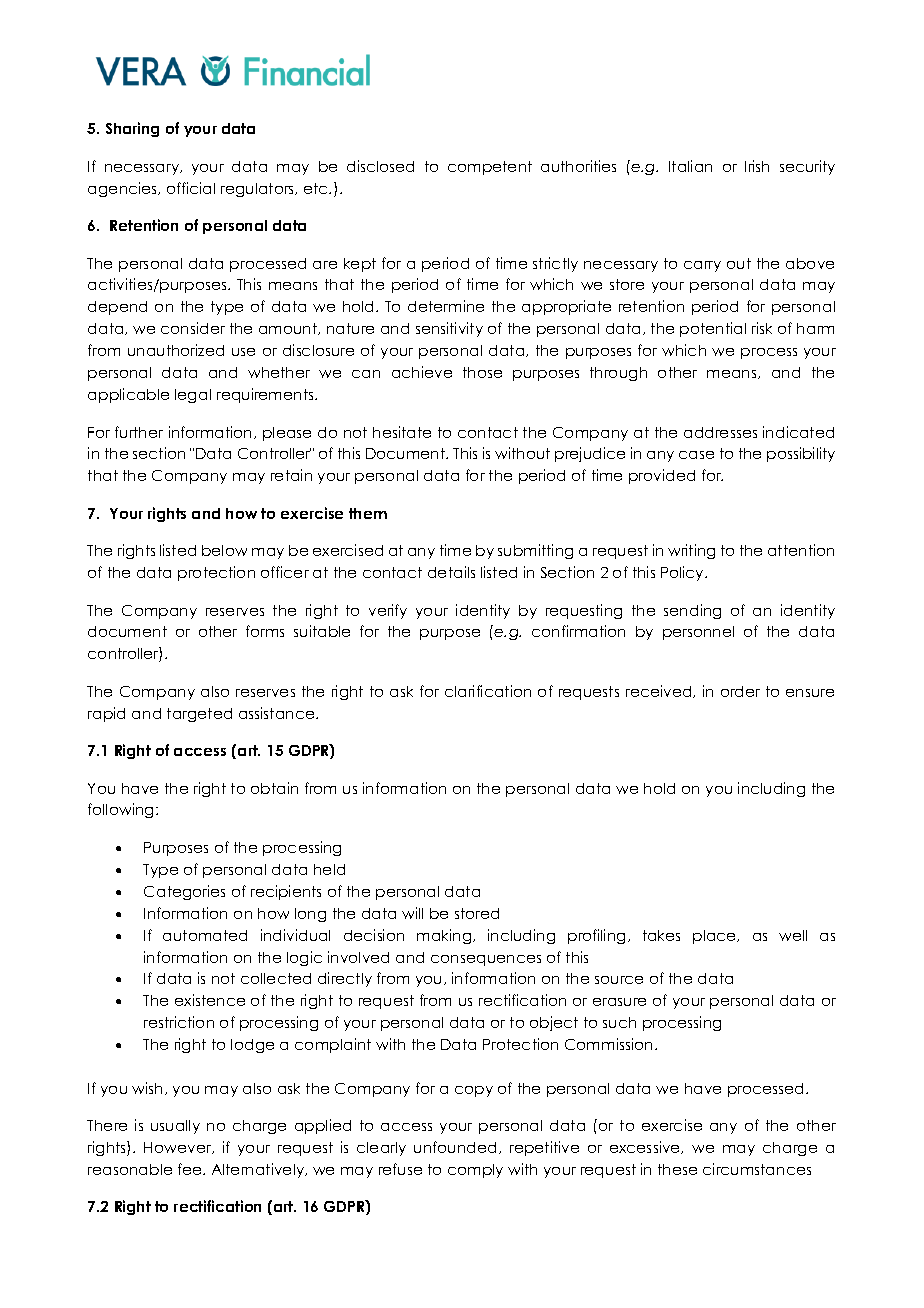 The height and width of the screenshot is (1308, 924). What do you see at coordinates (698, 633) in the screenshot?
I see `personnel` at bounding box center [698, 633].
